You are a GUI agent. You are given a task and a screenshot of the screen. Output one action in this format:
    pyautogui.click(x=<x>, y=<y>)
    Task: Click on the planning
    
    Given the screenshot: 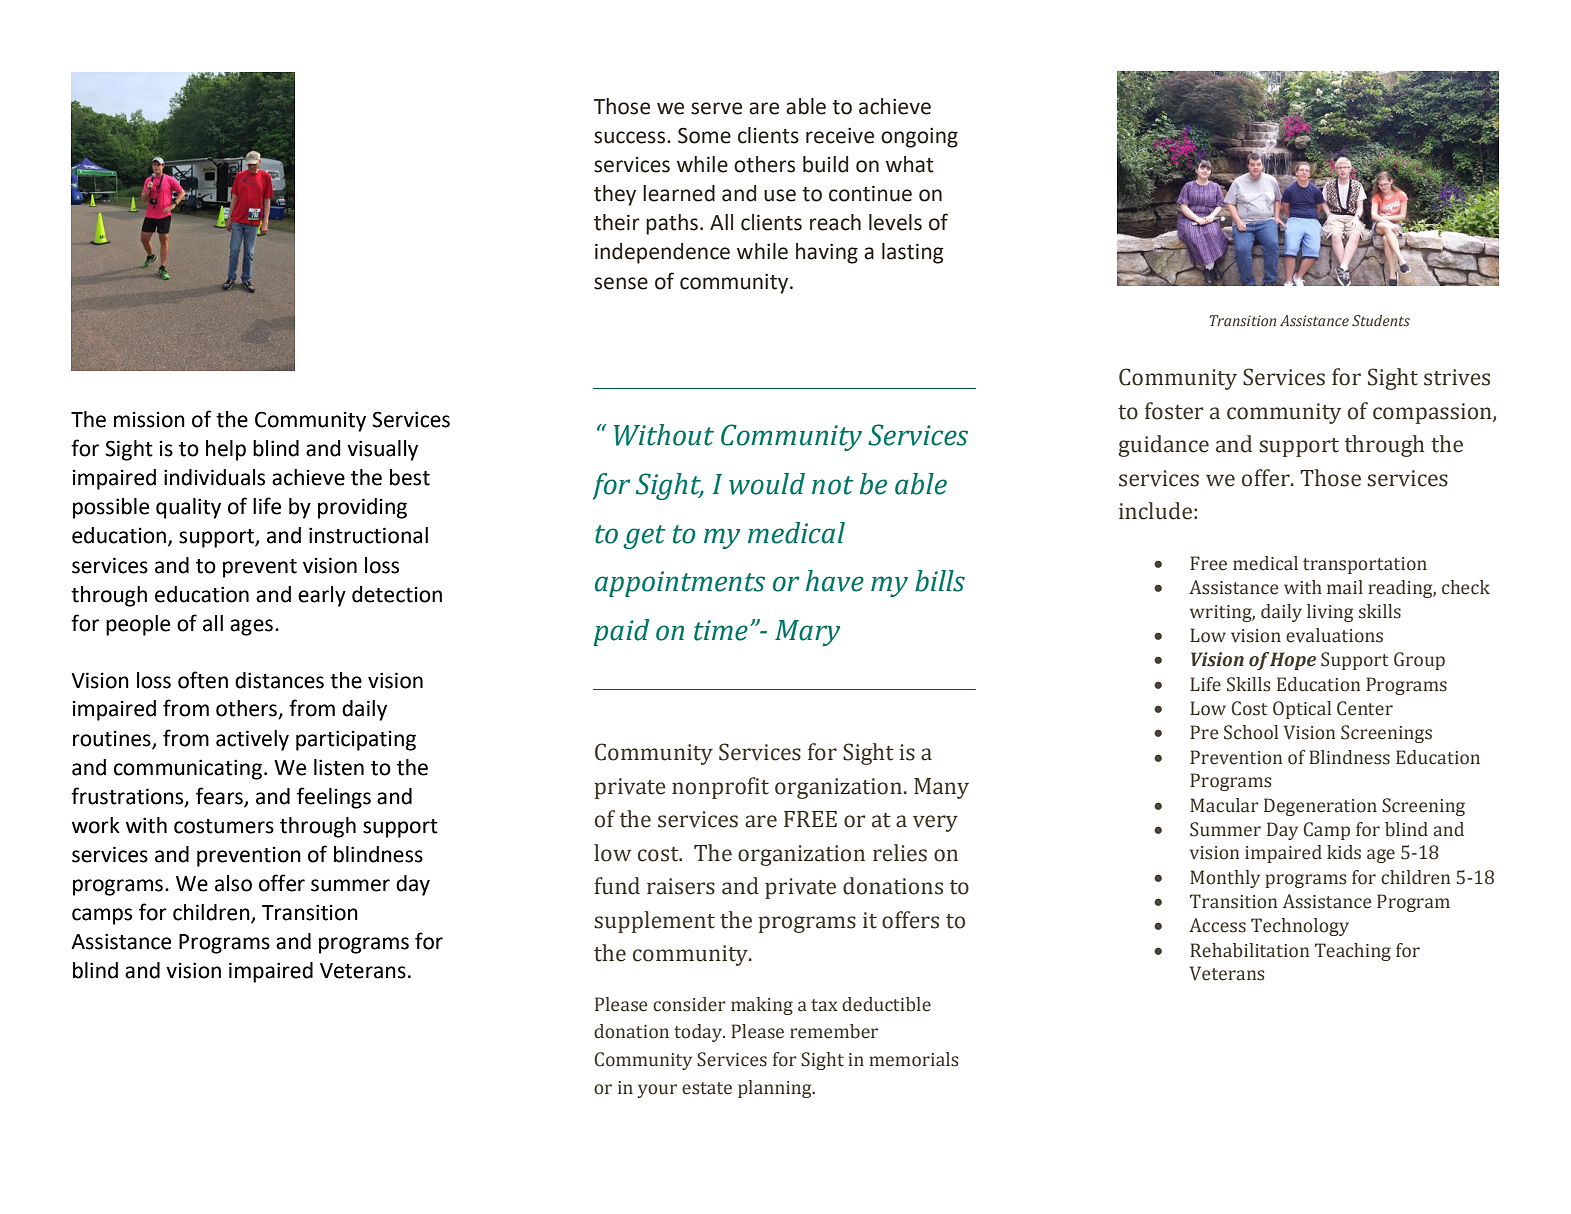 What is the action you would take?
    pyautogui.click(x=776, y=1089)
